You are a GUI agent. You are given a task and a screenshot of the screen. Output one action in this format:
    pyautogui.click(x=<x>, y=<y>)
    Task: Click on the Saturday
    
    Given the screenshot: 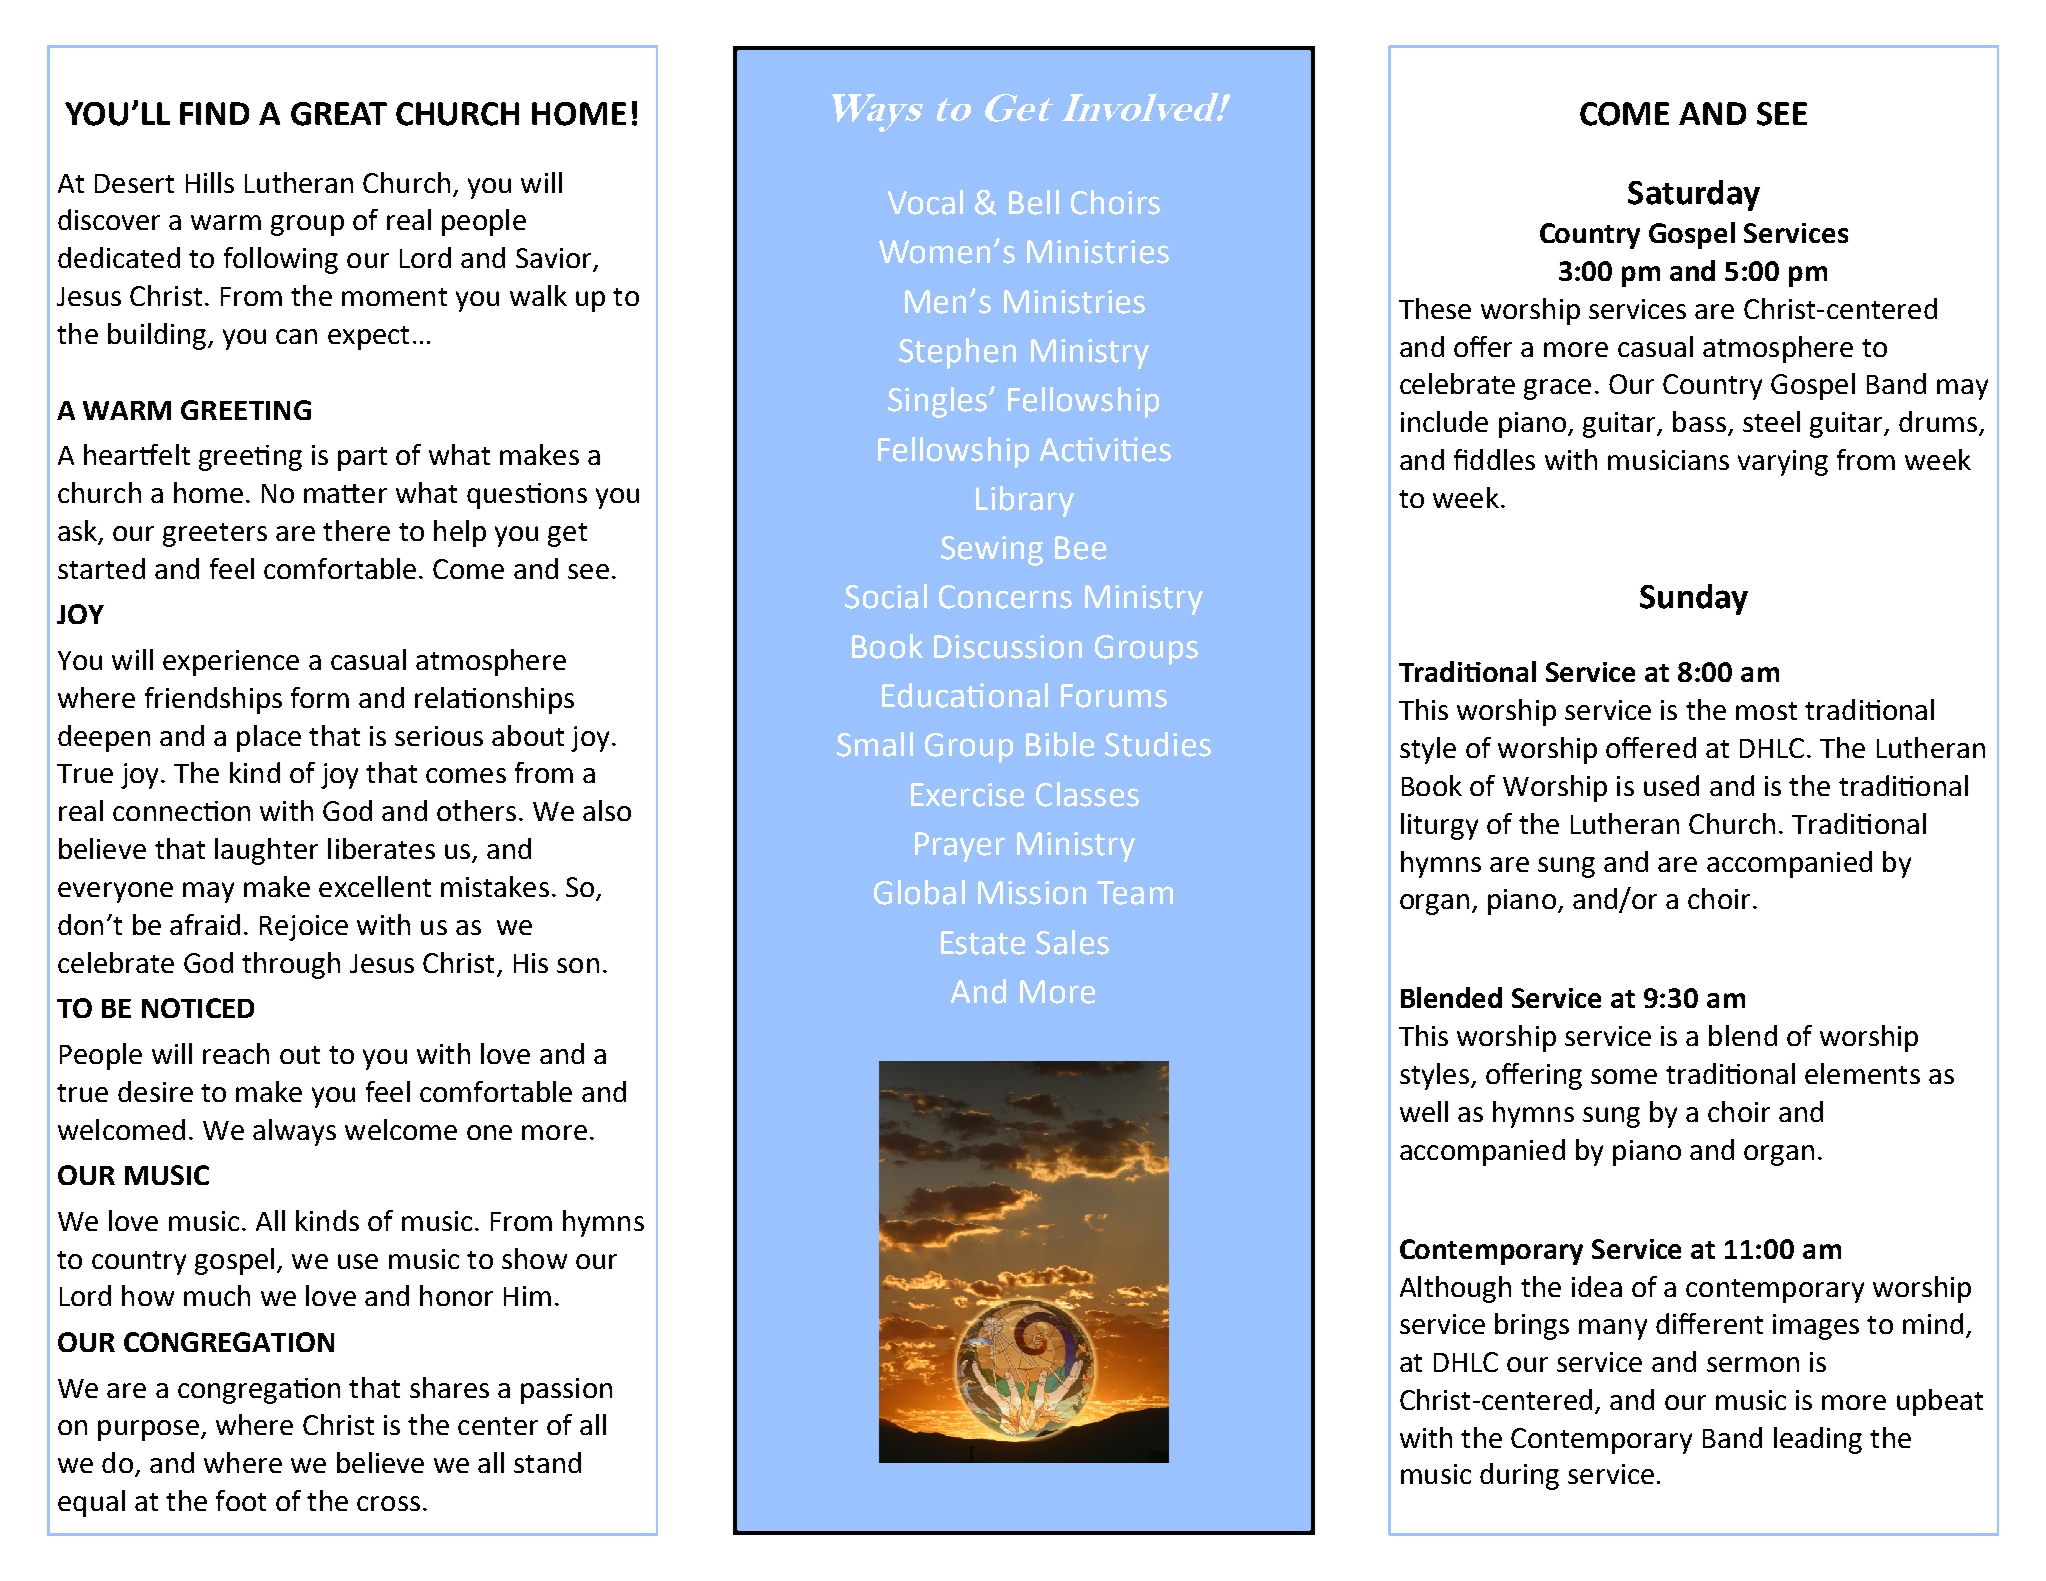 What is the action you would take?
    pyautogui.click(x=1694, y=195)
